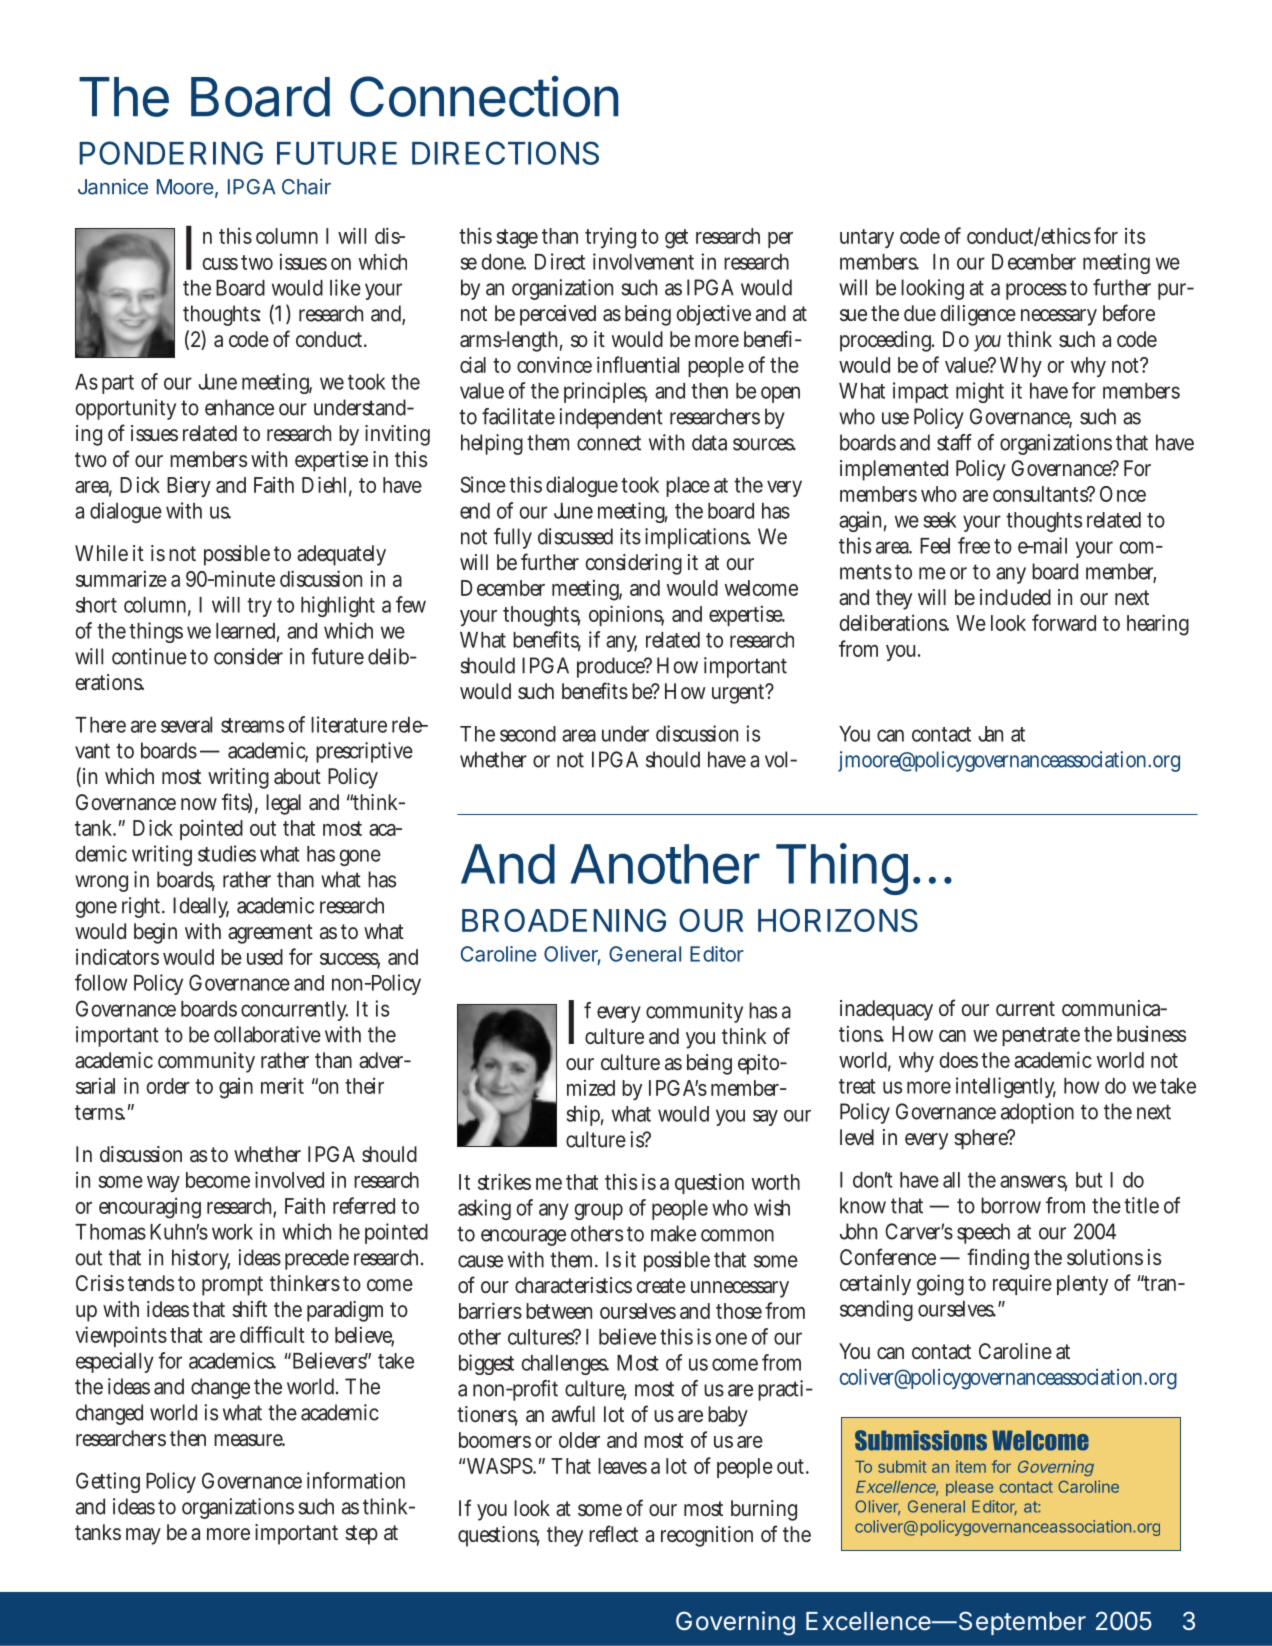  What do you see at coordinates (564, 920) in the screenshot?
I see `BROADENING` at bounding box center [564, 920].
